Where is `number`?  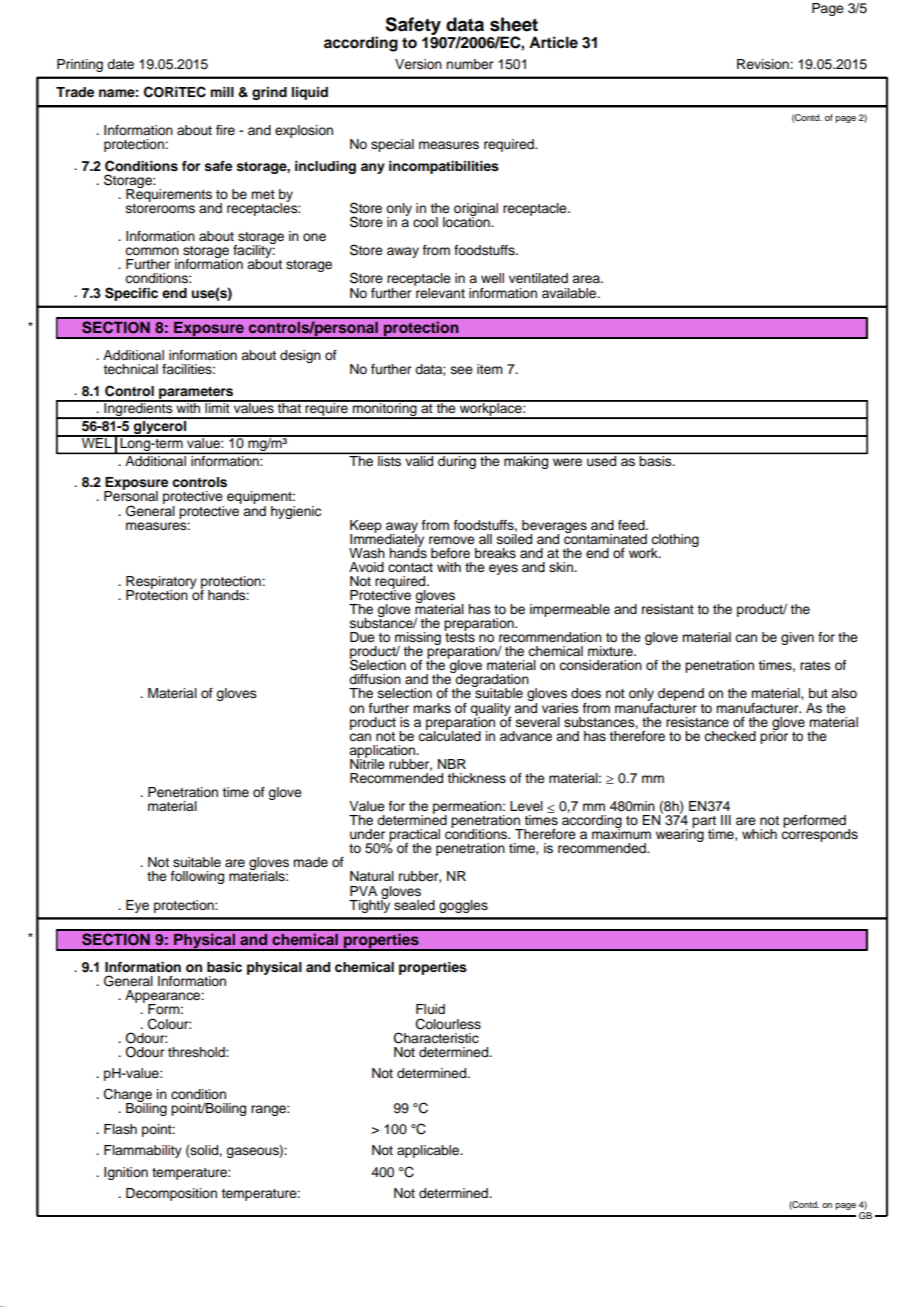
number is located at coordinates (469, 64).
